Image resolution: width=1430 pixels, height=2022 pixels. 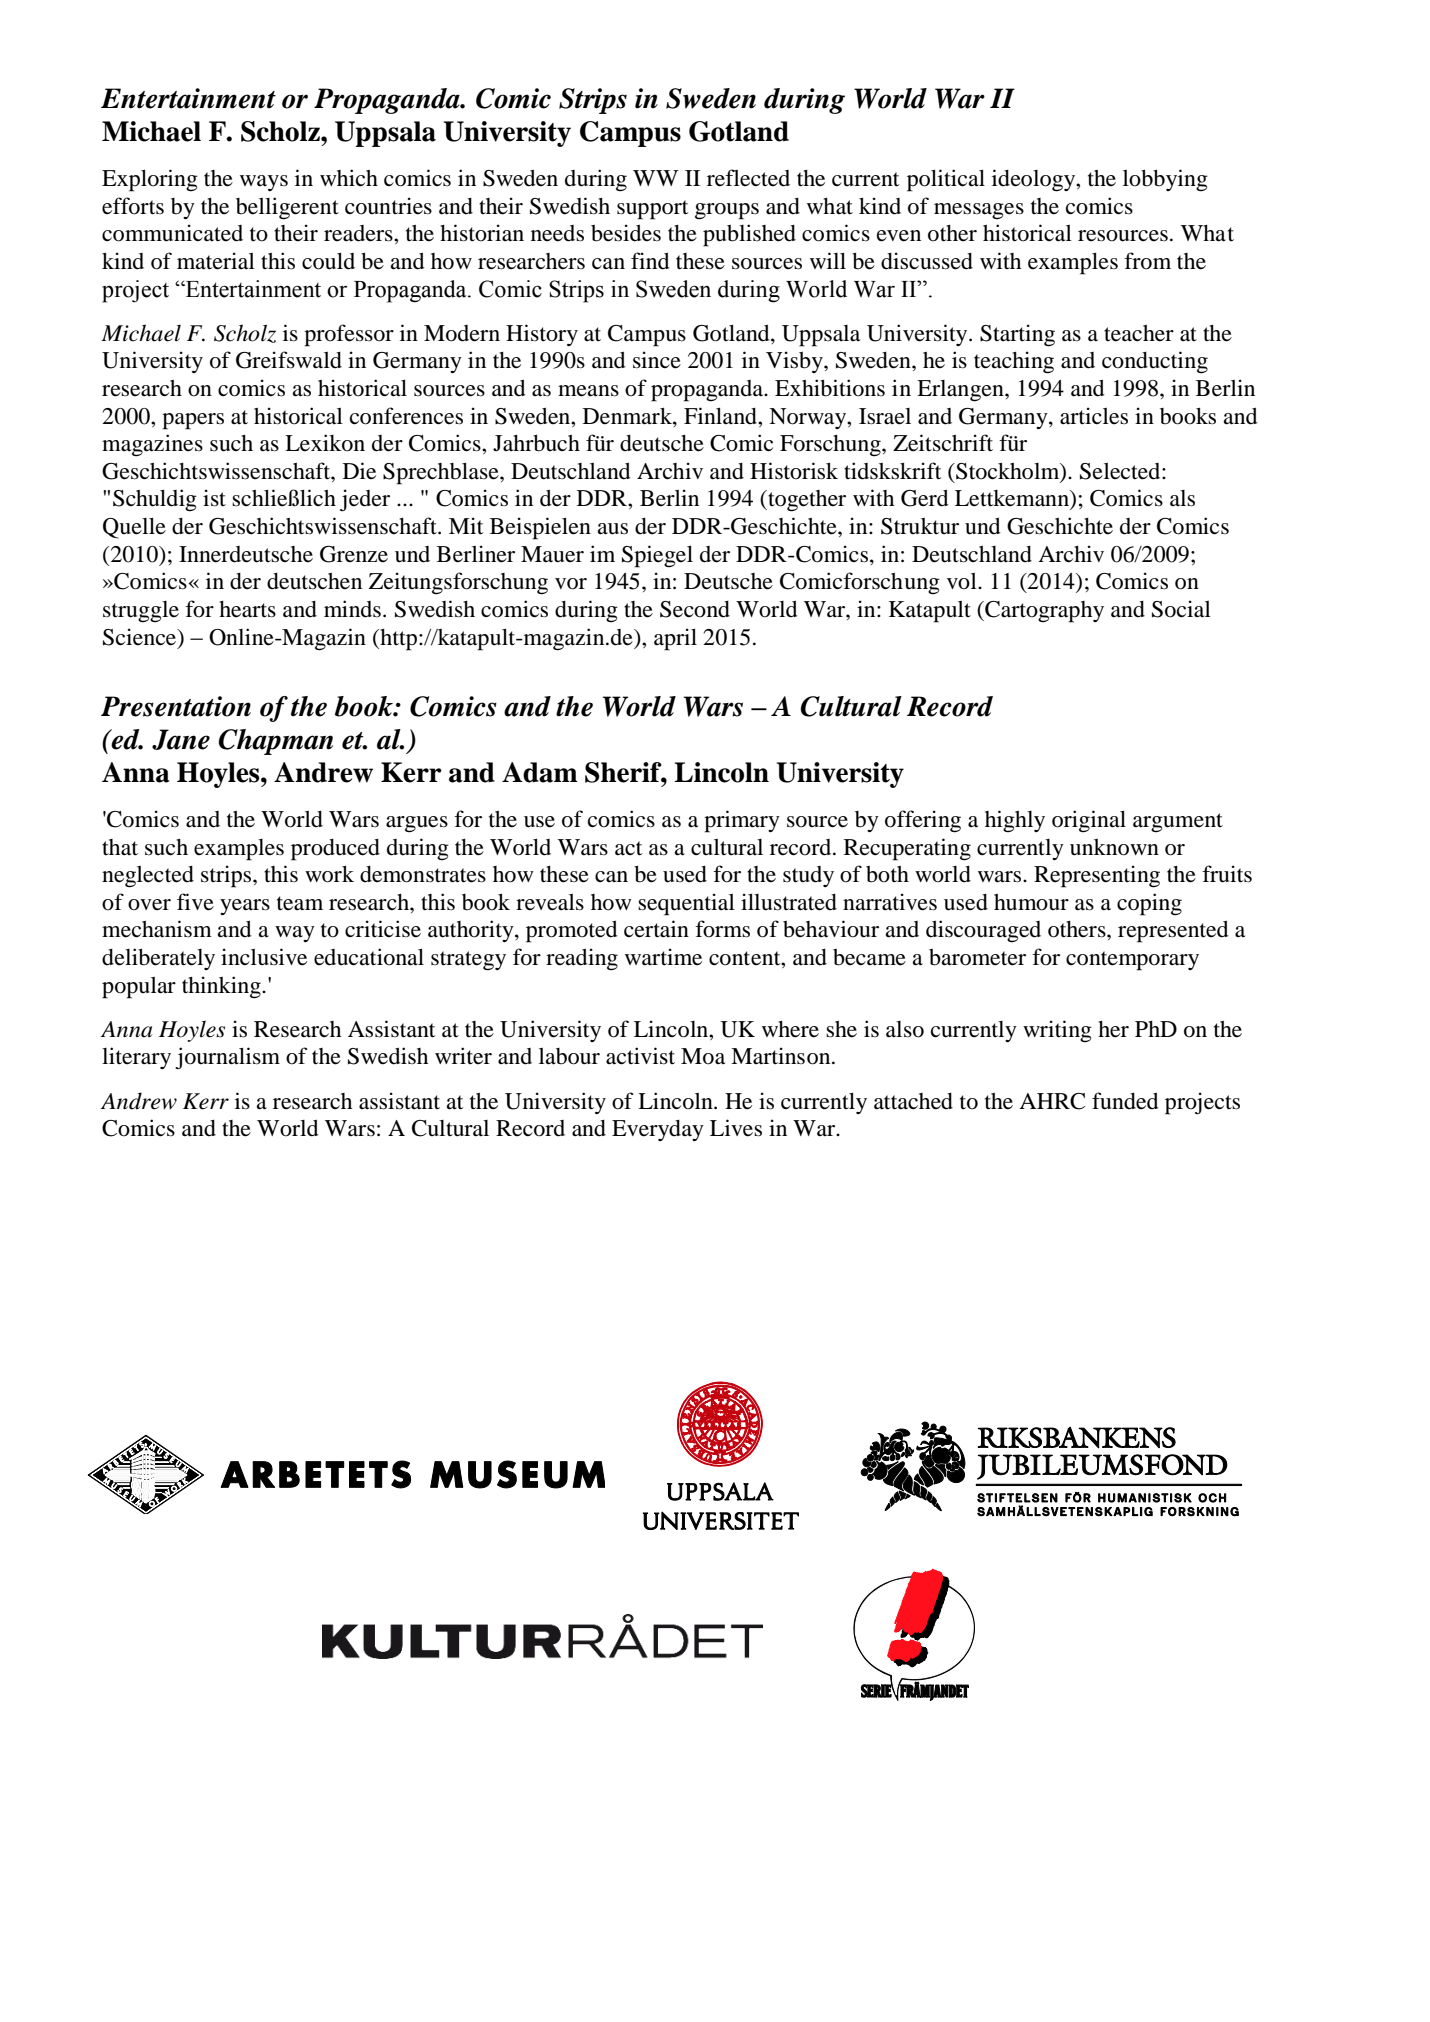 I want to click on Cartography, so click(x=1043, y=612).
